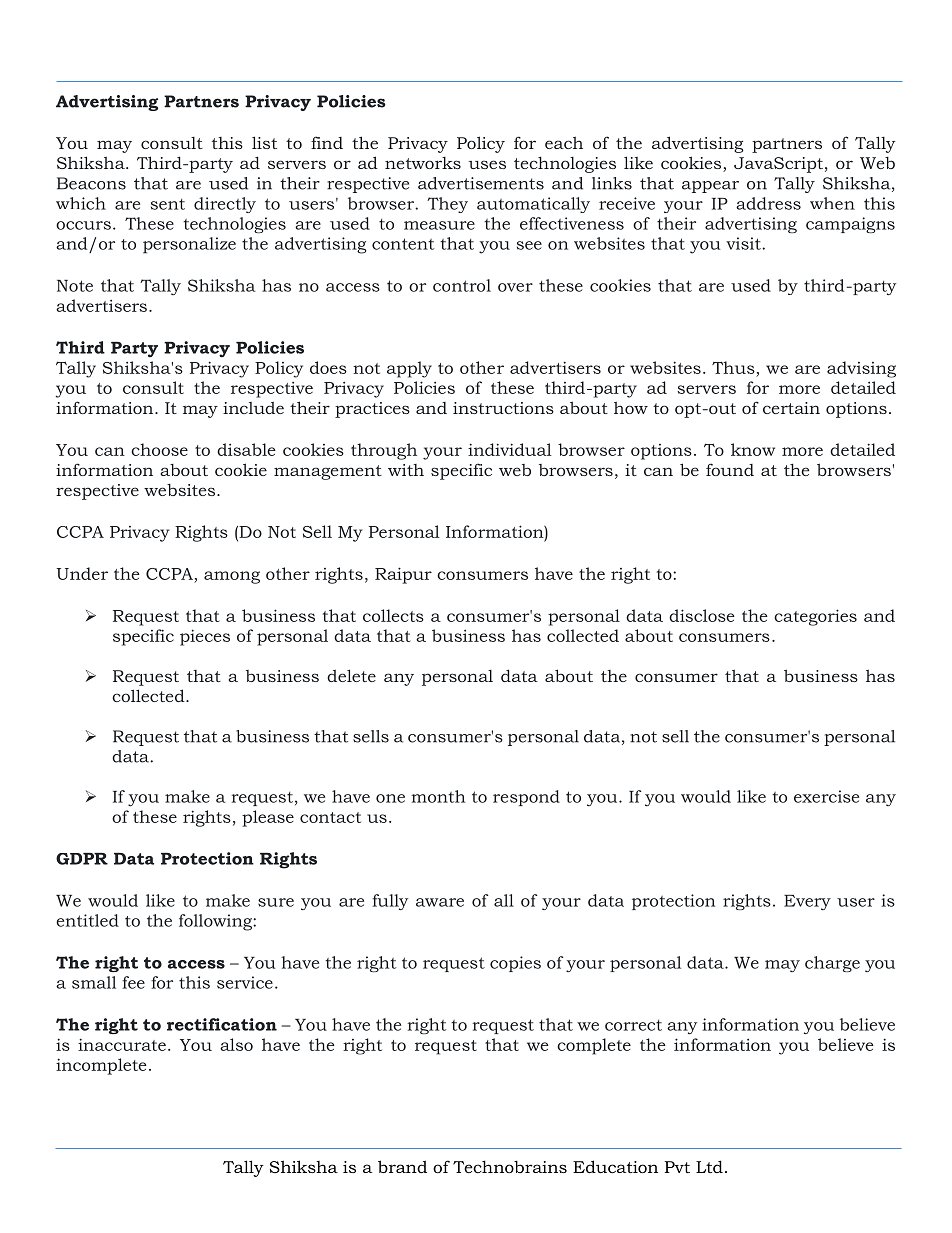 The image size is (952, 1233). I want to click on instructions, so click(503, 408).
